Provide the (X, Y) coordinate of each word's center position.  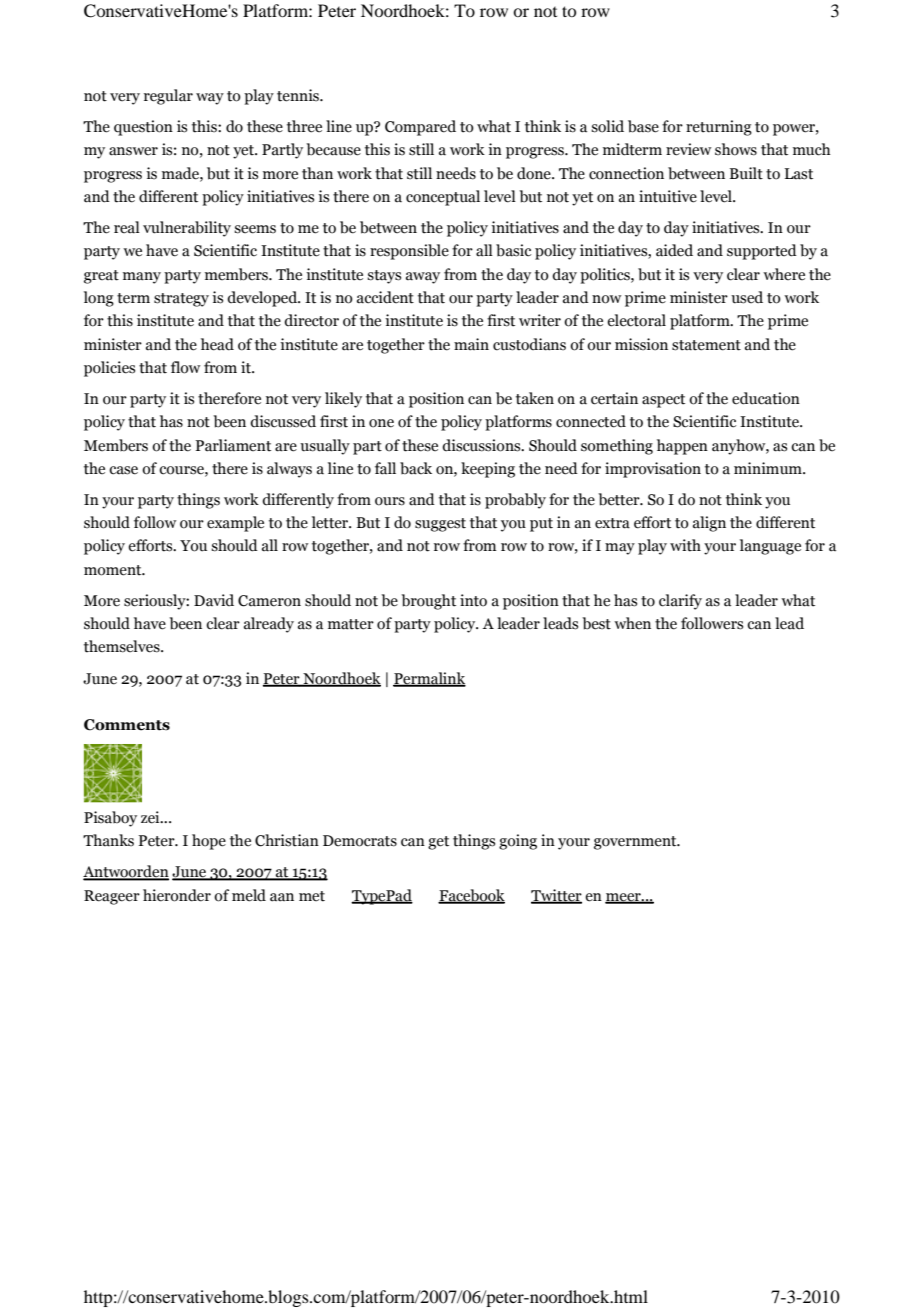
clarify (680, 602)
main (471, 344)
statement (706, 345)
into (473, 600)
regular (168, 97)
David (214, 600)
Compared (420, 128)
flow (185, 367)
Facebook (471, 896)
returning (719, 128)
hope (209, 842)
